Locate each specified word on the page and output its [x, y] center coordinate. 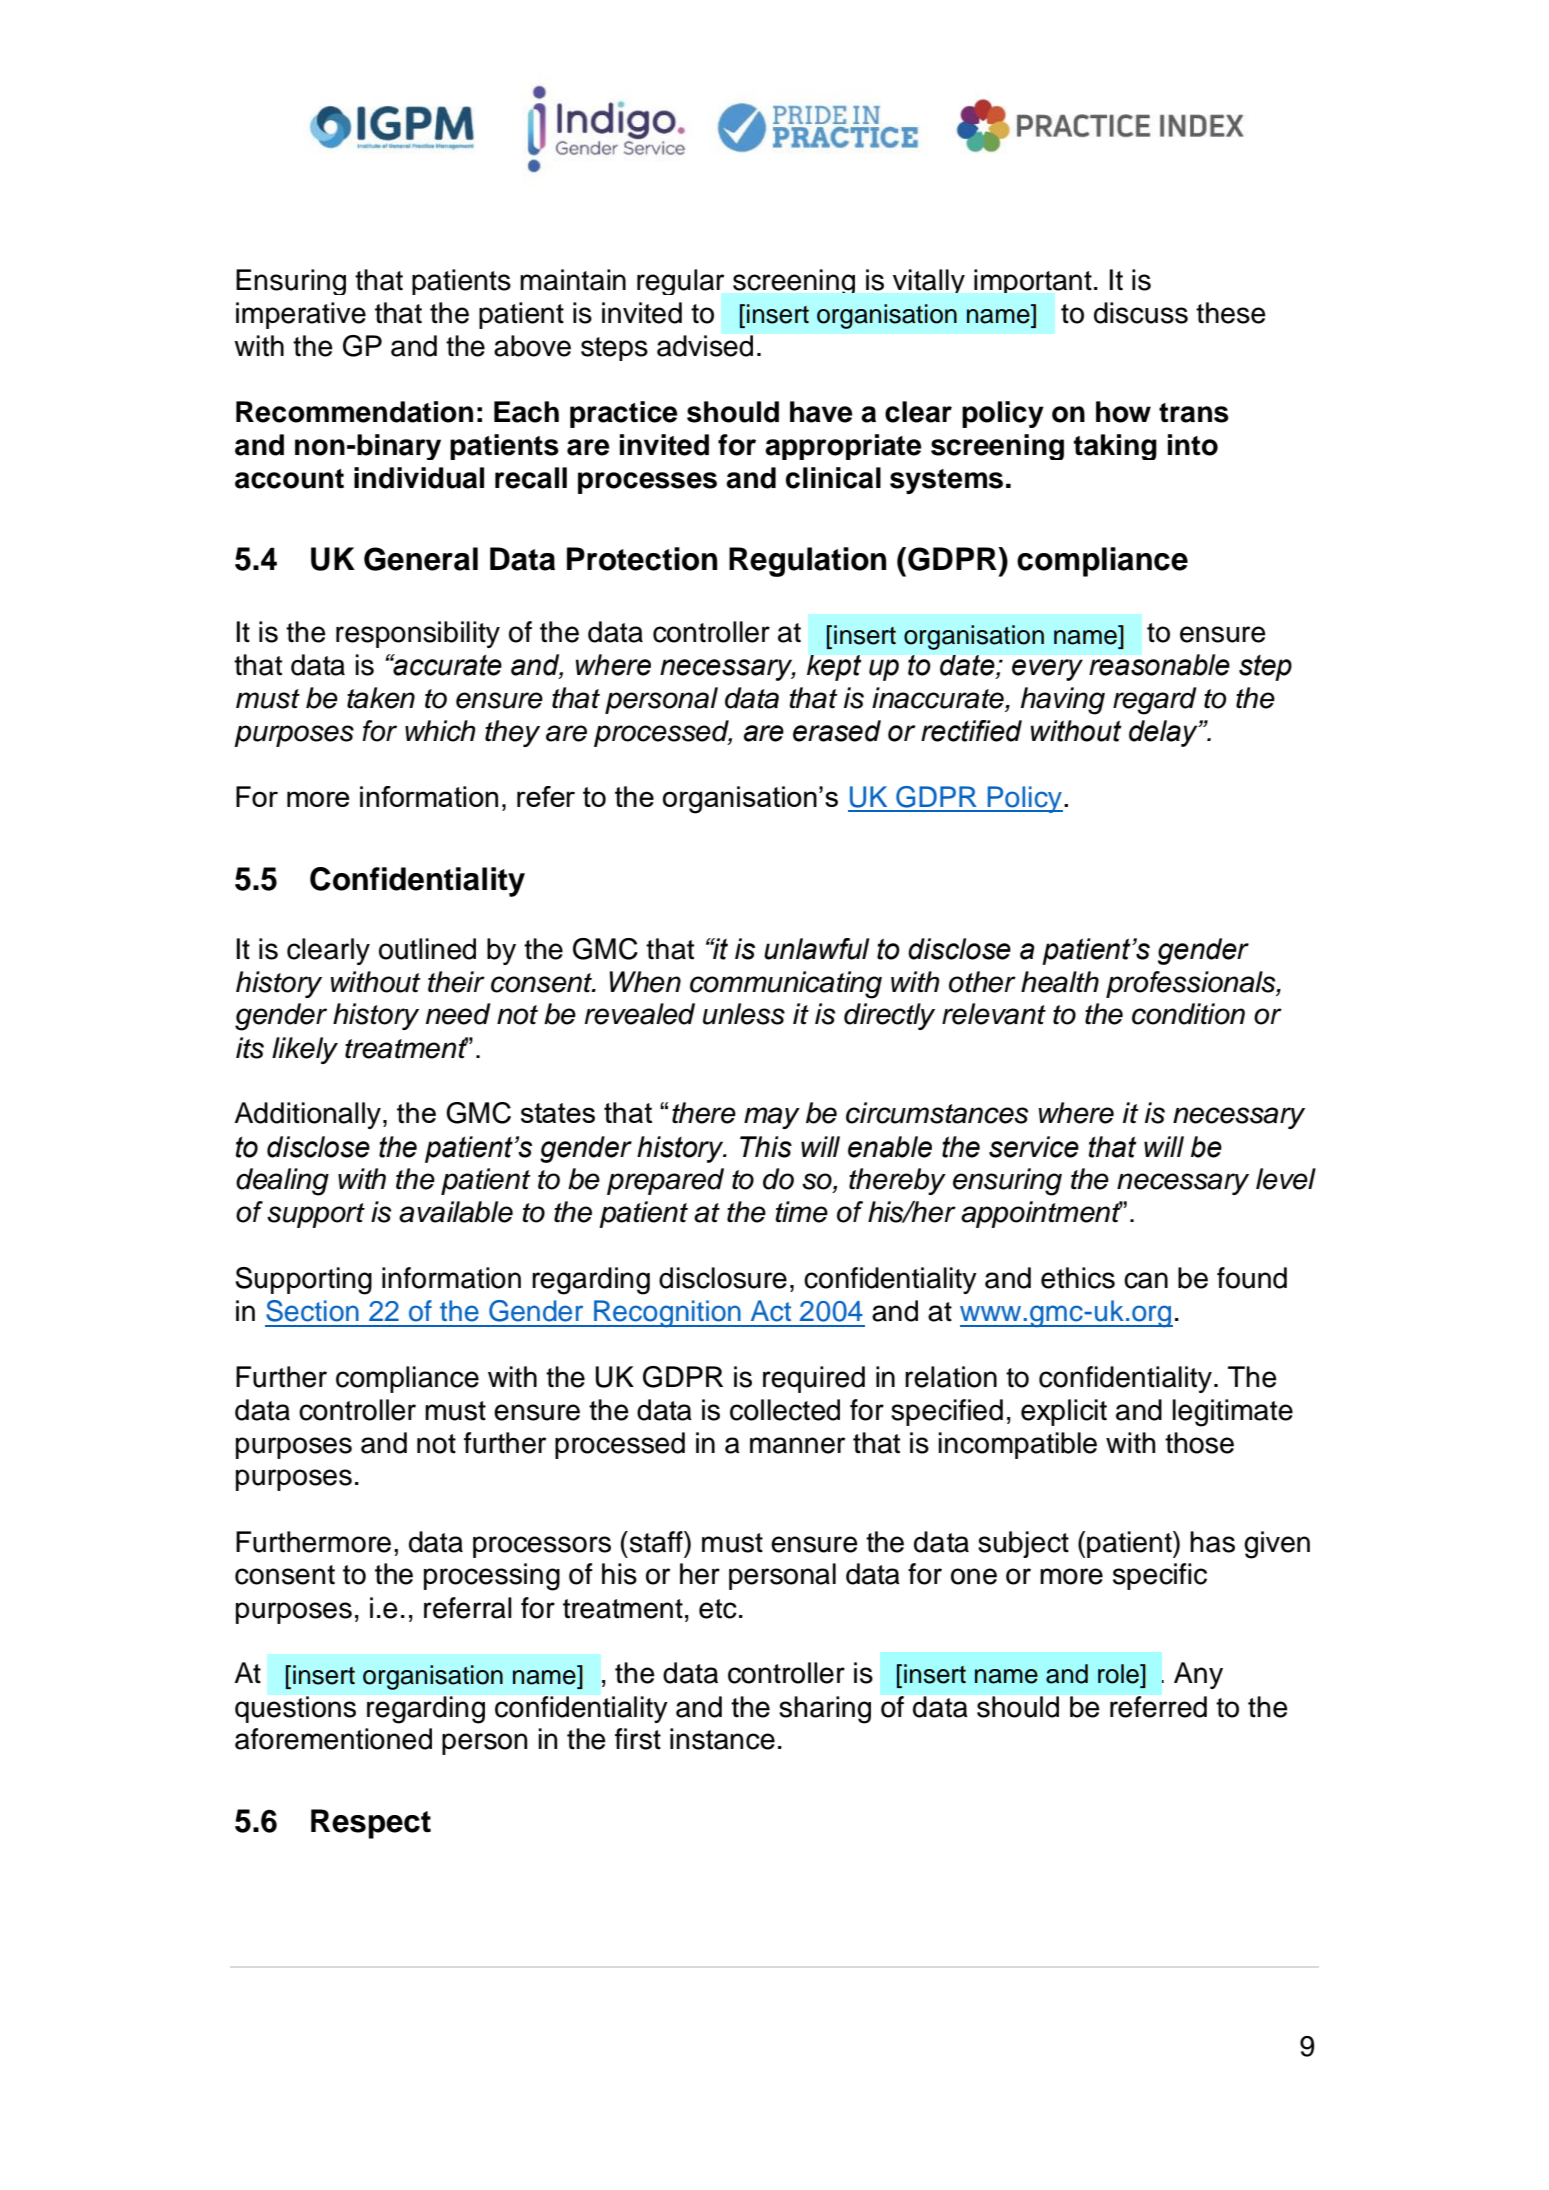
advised [705, 346]
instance [722, 1739]
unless [744, 1014]
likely [305, 1050]
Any [1198, 1675]
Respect [371, 1824]
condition [1188, 1014]
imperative [301, 315]
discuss [1141, 313]
